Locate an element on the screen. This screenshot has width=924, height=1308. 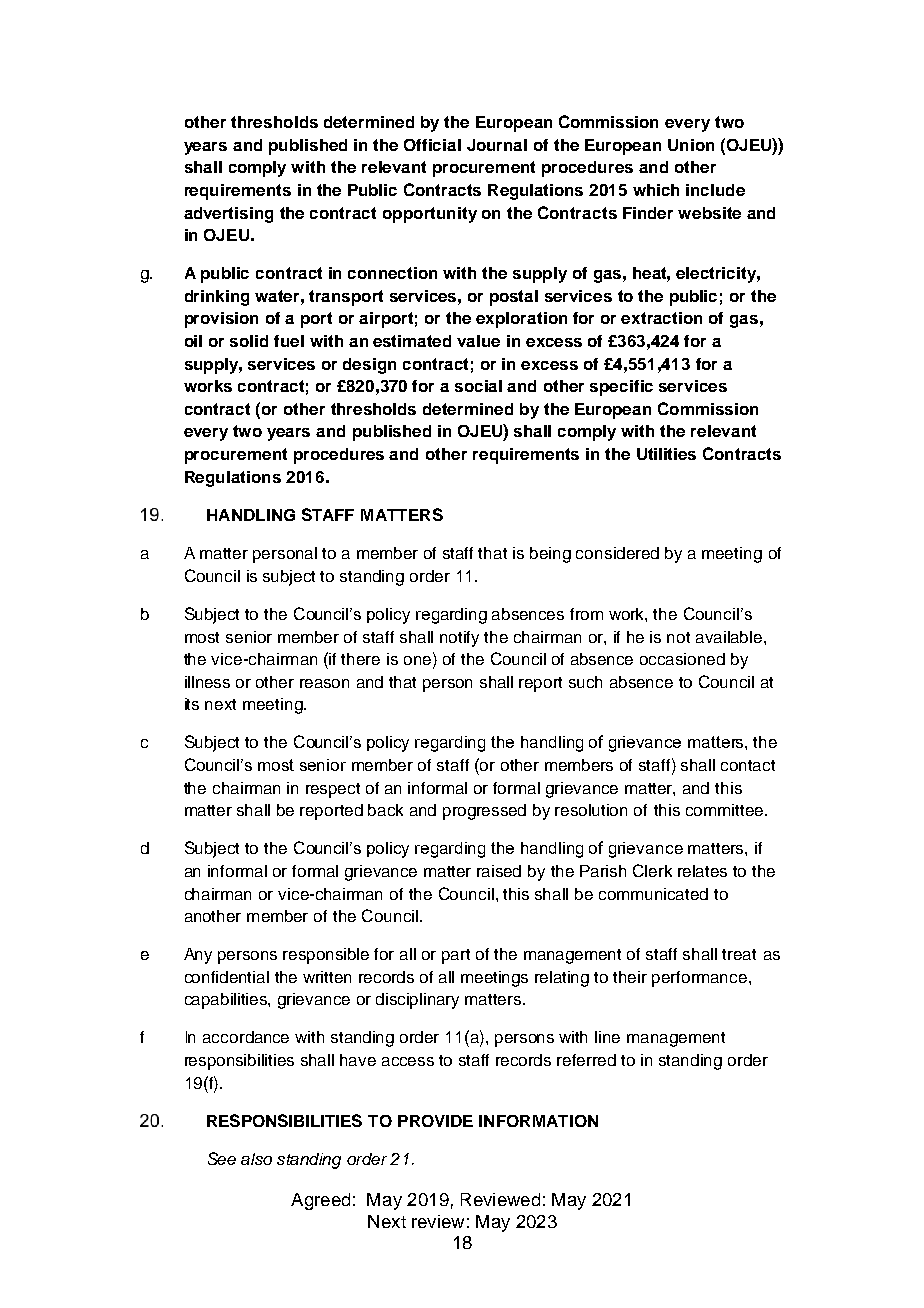
Journal is located at coordinates (497, 145).
